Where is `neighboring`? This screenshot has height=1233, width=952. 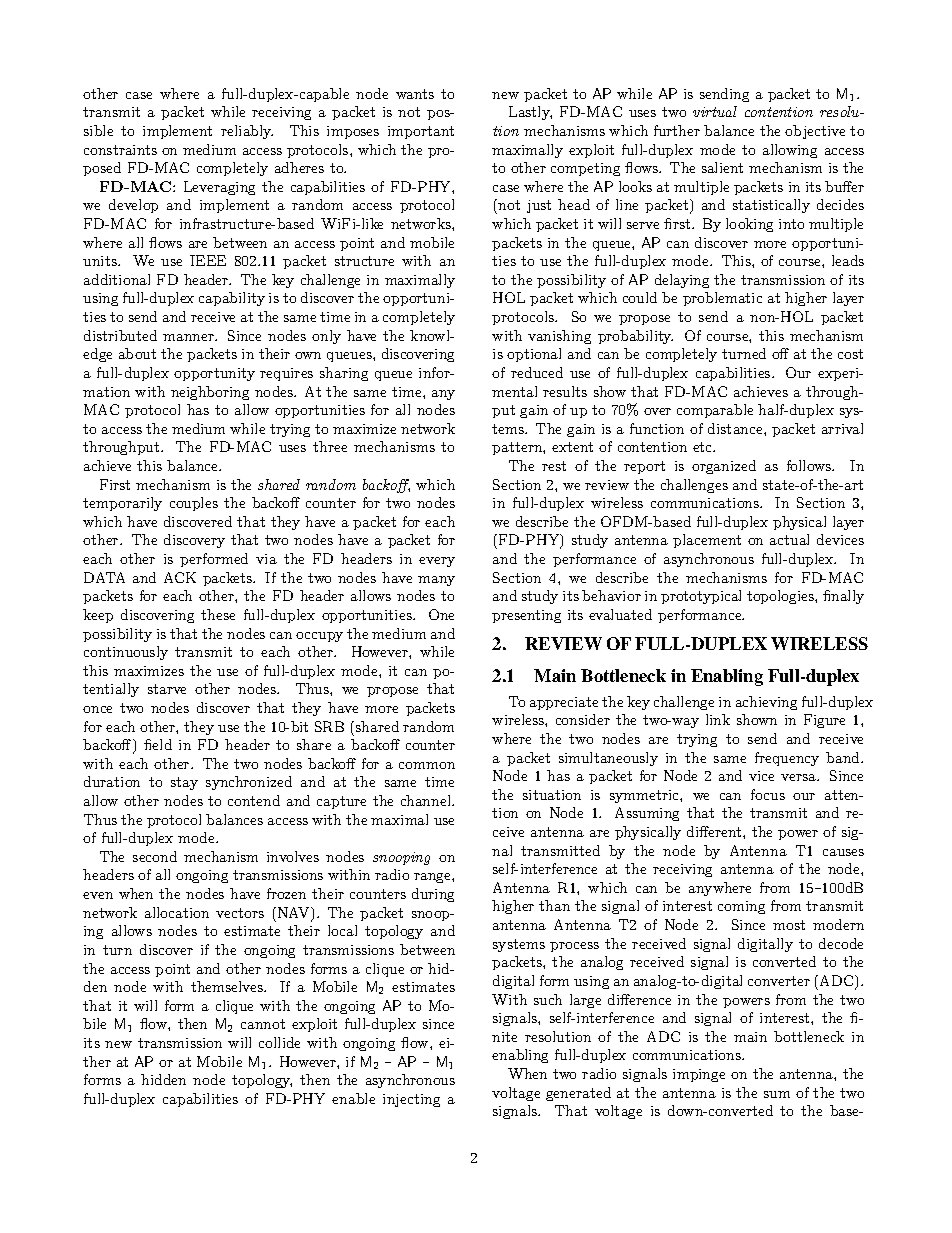 neighboring is located at coordinates (210, 393).
